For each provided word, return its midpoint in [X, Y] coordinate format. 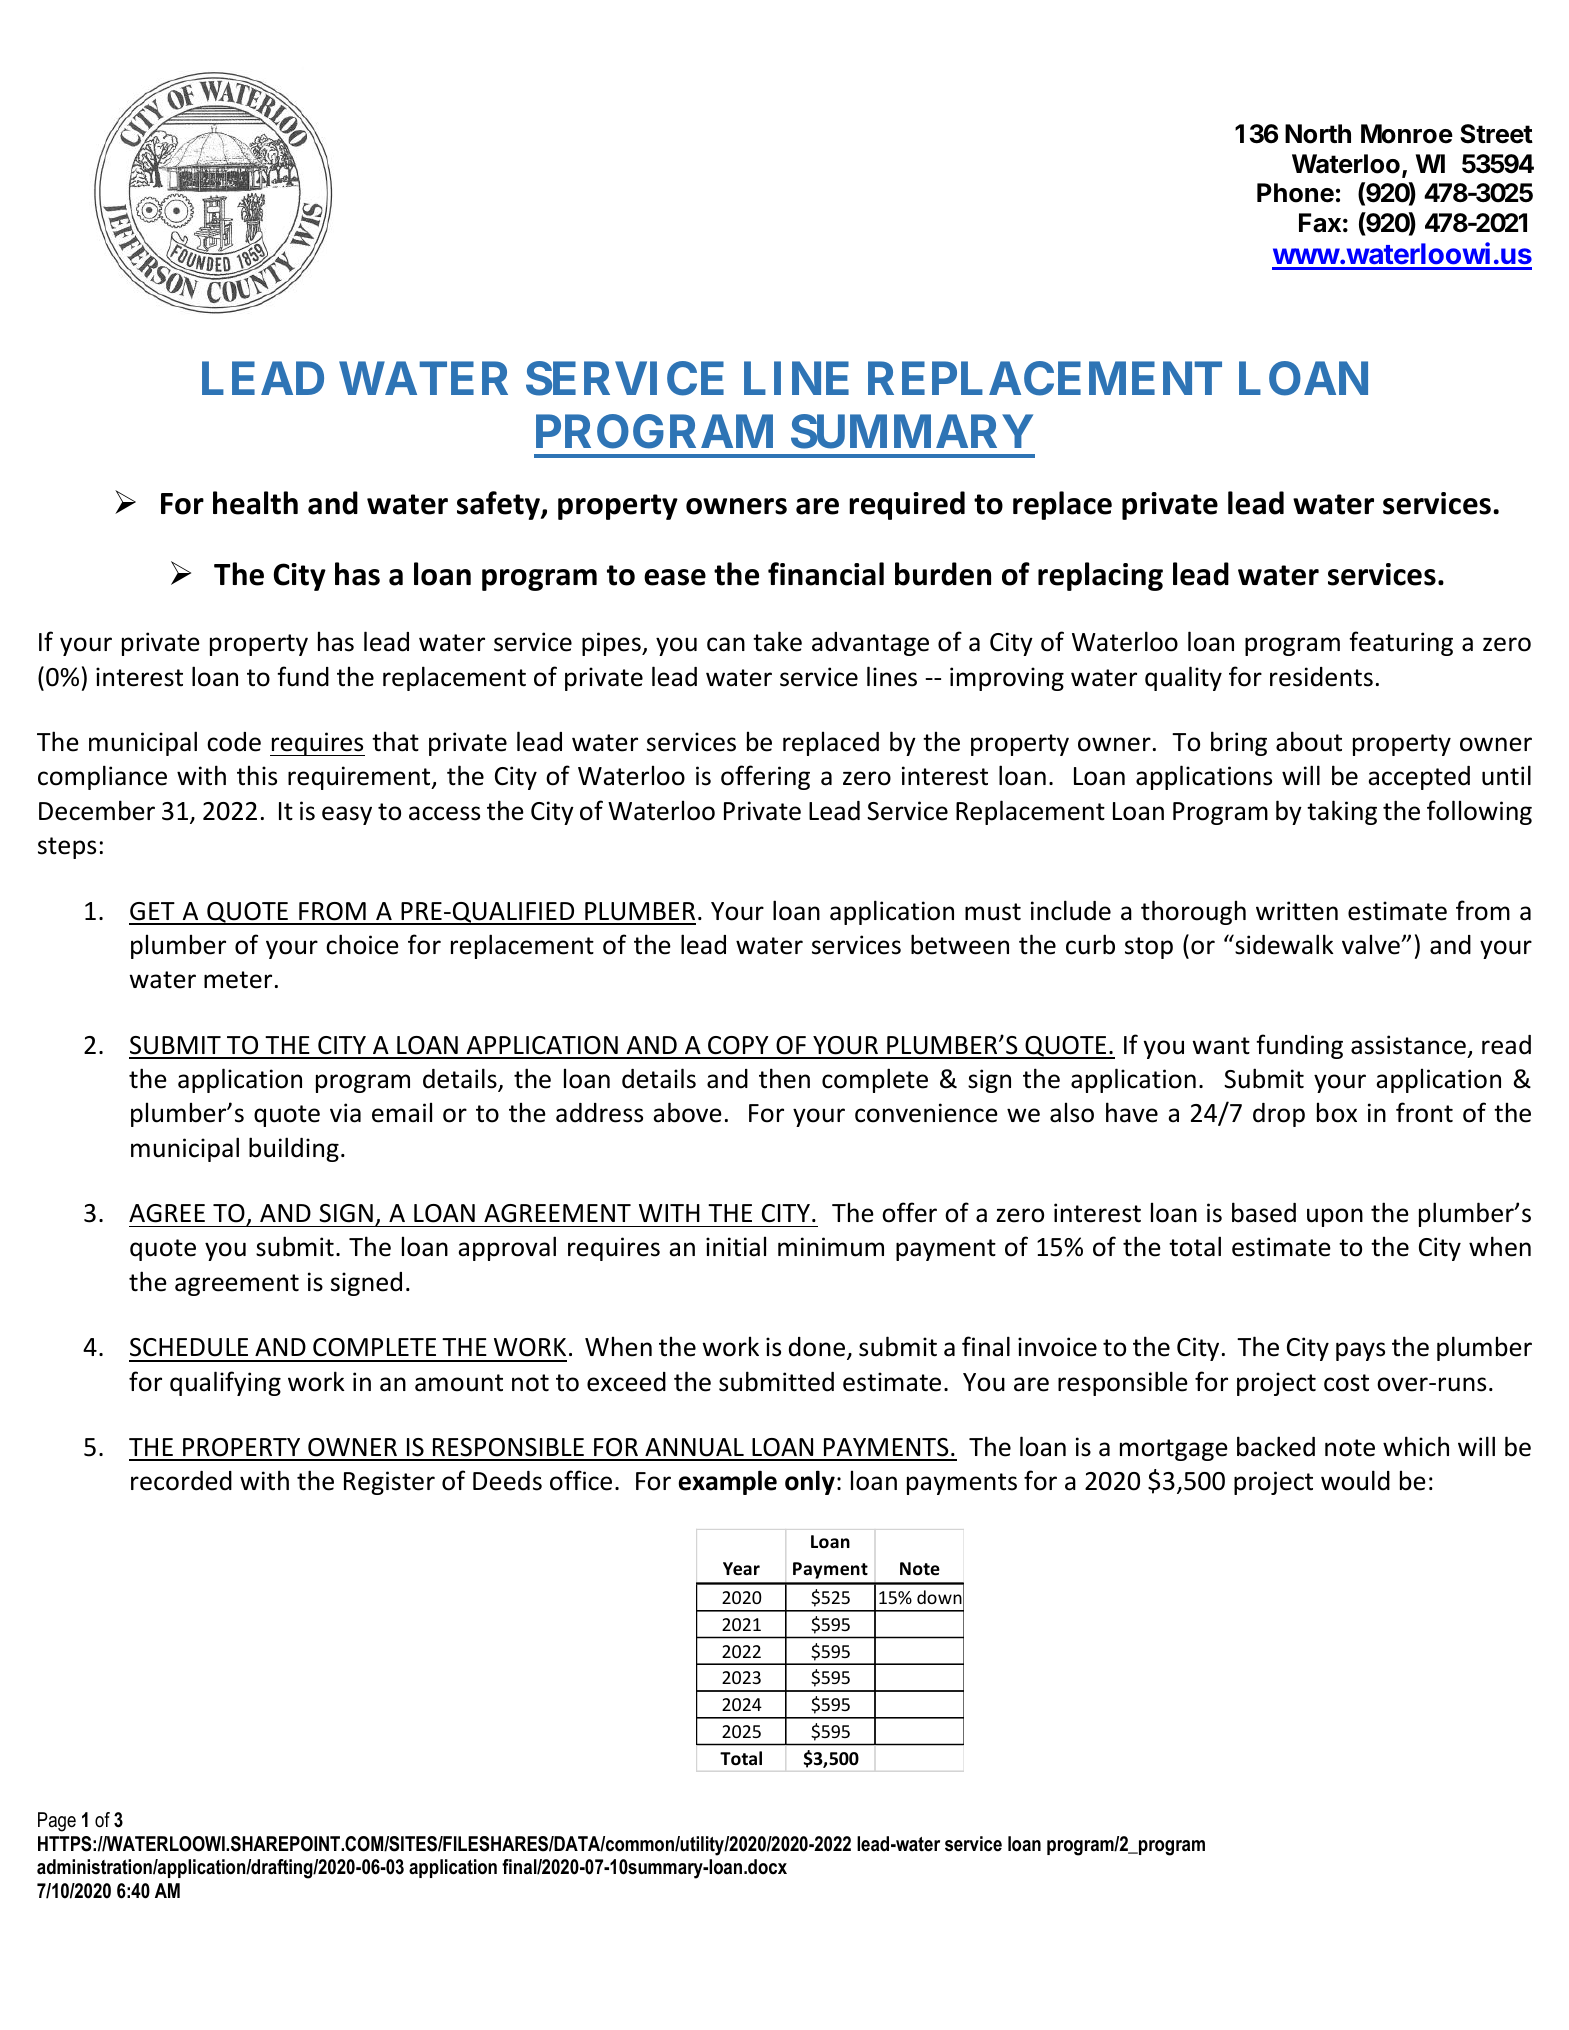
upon [1335, 1217]
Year [741, 1569]
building [294, 1149]
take [777, 641]
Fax [1320, 223]
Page [57, 1822]
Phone [1295, 193]
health [255, 503]
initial [736, 1246]
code [234, 742]
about [1309, 741]
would [1355, 1480]
